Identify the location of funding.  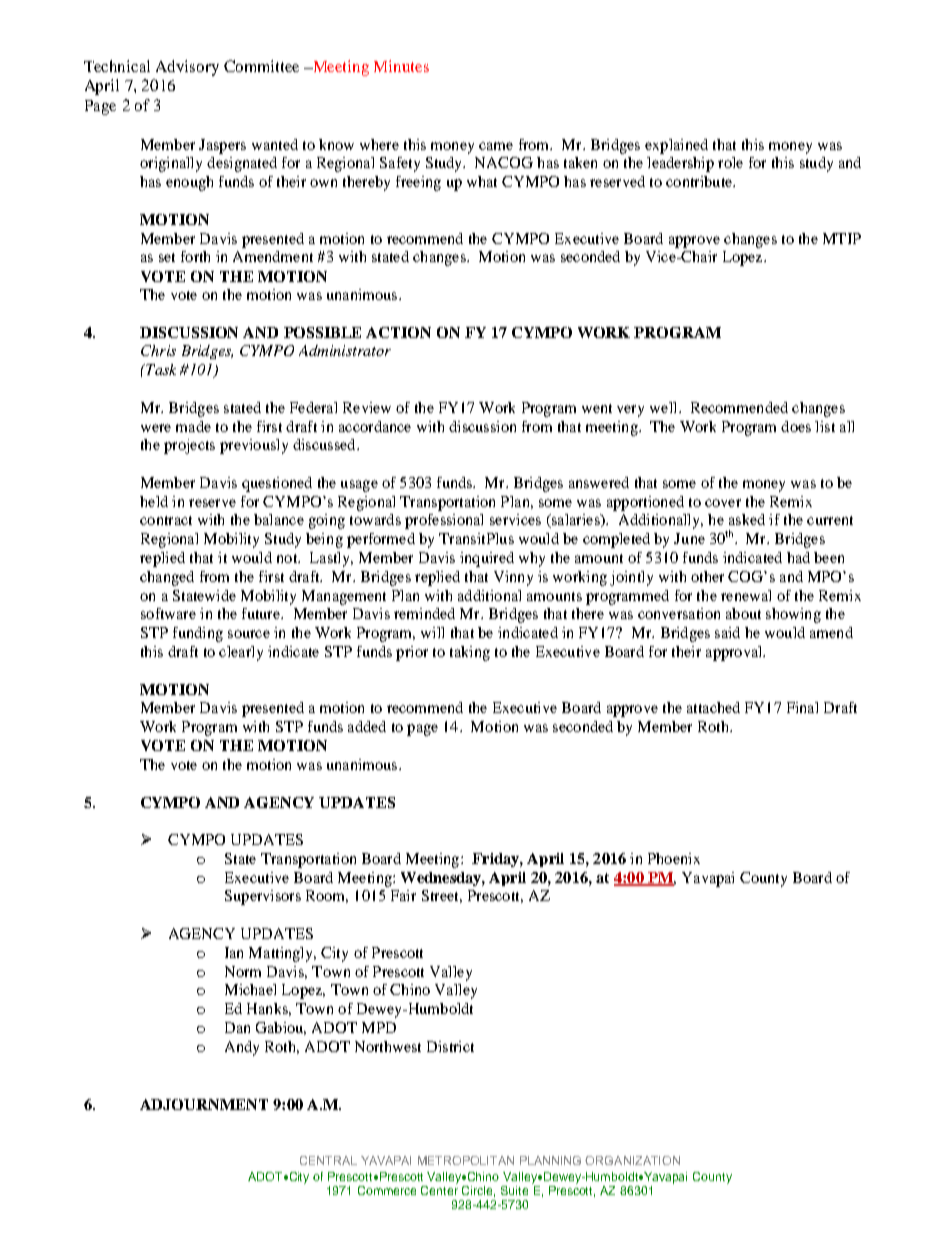
(198, 634).
